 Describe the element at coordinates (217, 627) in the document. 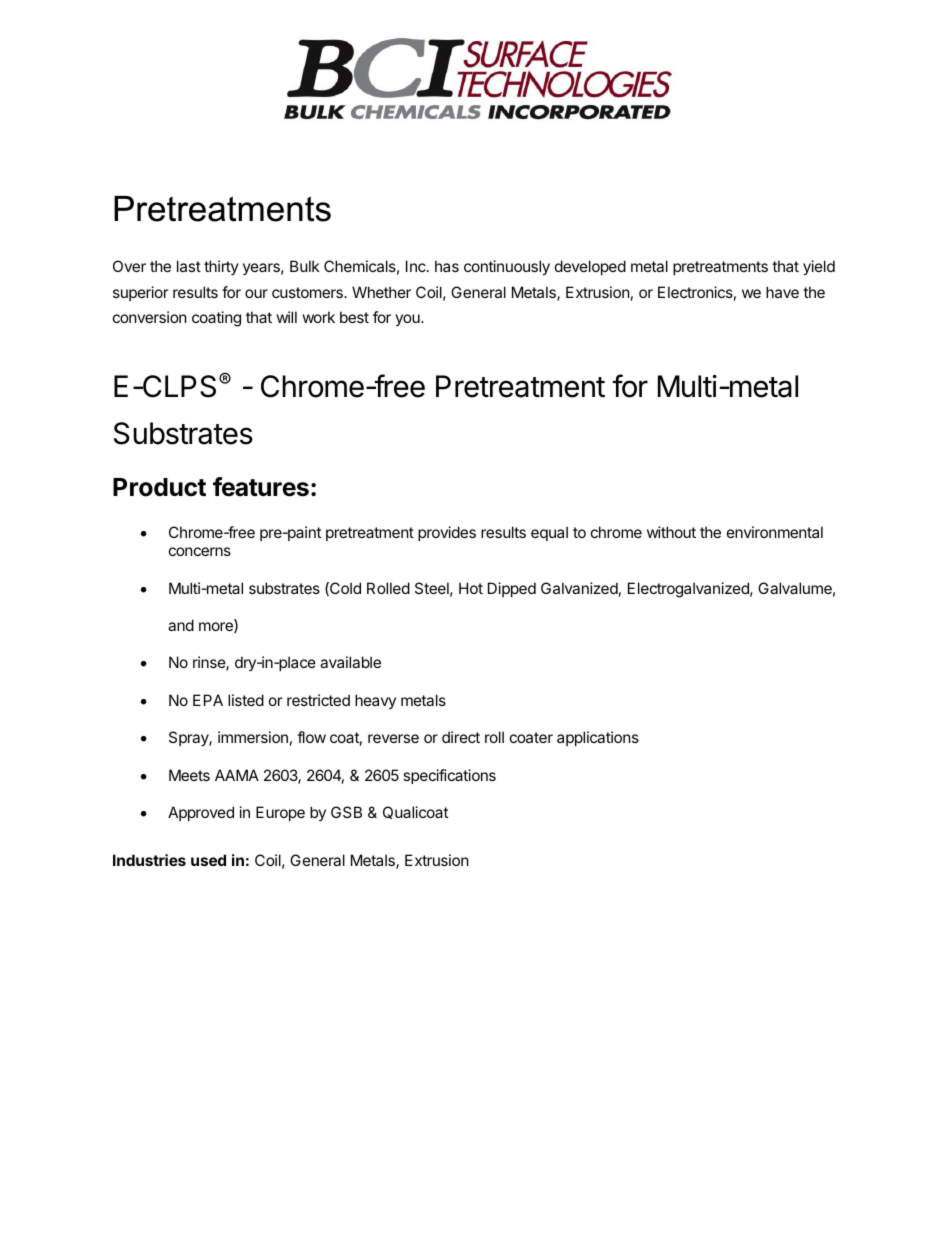

I see `more` at that location.
